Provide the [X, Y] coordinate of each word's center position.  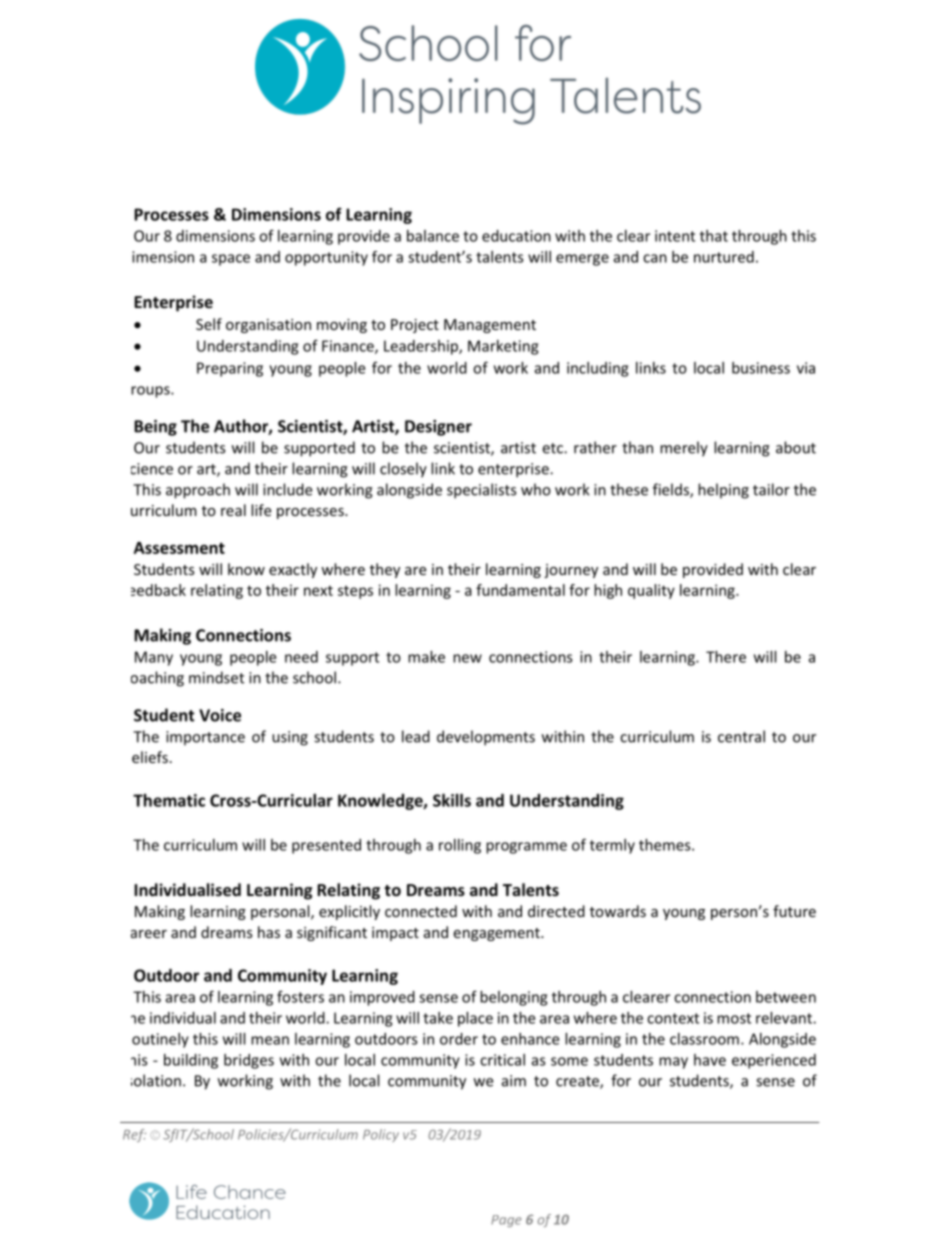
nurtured [724, 257]
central [741, 736]
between [786, 997]
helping [723, 491]
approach [198, 491]
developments [486, 738]
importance [205, 738]
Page [506, 1221]
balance [433, 236]
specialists [481, 491]
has [269, 932]
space [231, 260]
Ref [134, 1135]
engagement [497, 934]
